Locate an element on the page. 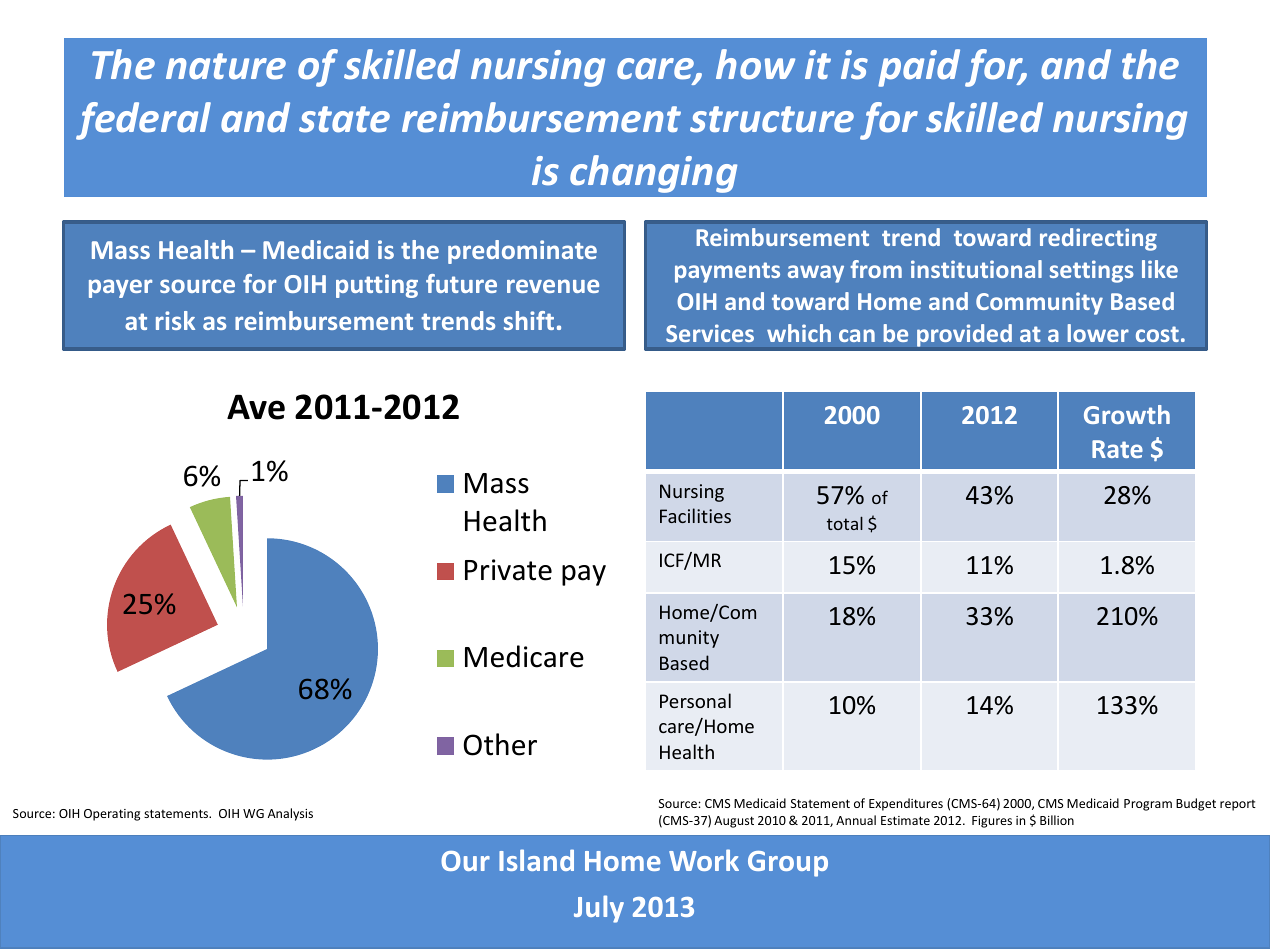  Work is located at coordinates (704, 860).
